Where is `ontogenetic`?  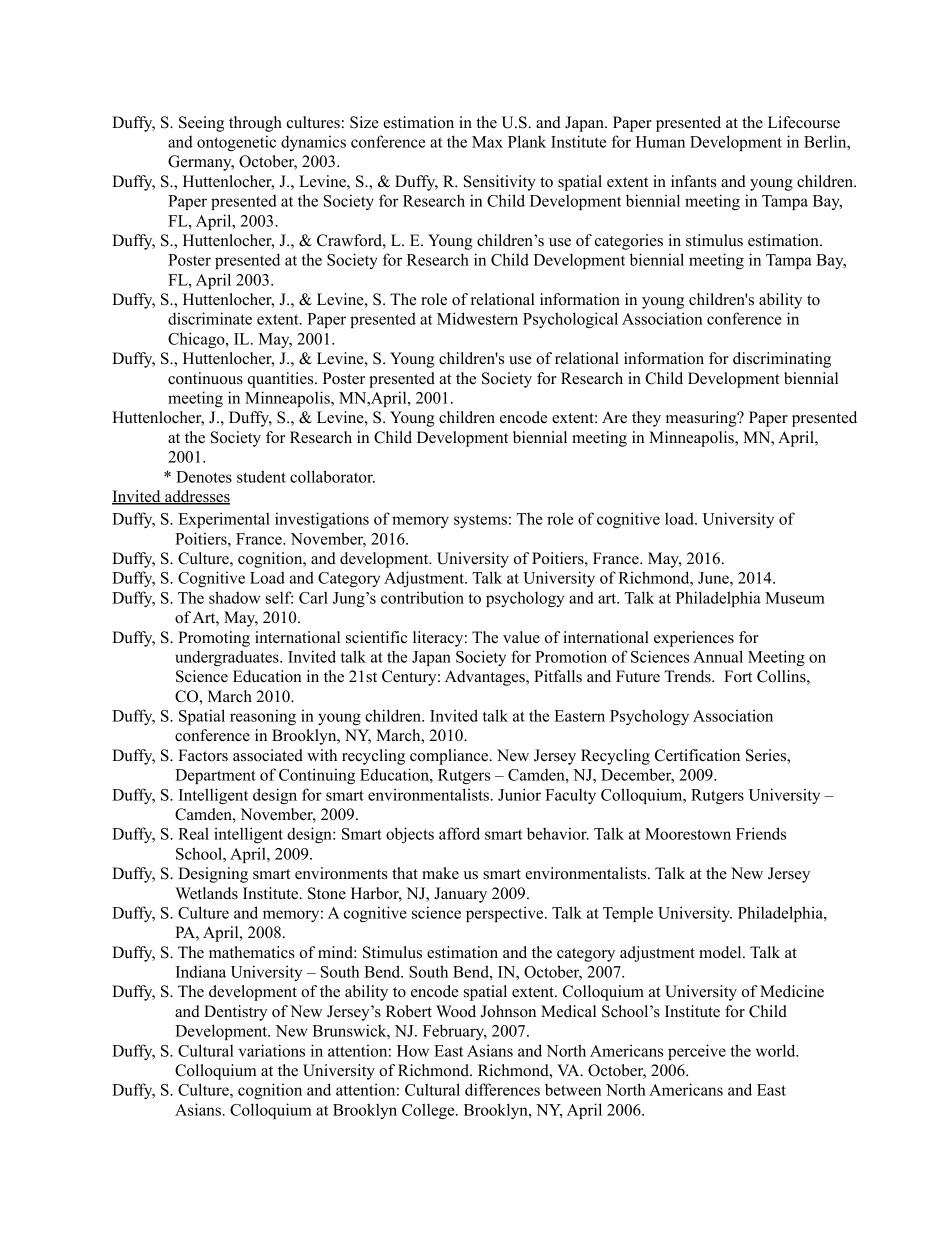 ontogenetic is located at coordinates (236, 143).
